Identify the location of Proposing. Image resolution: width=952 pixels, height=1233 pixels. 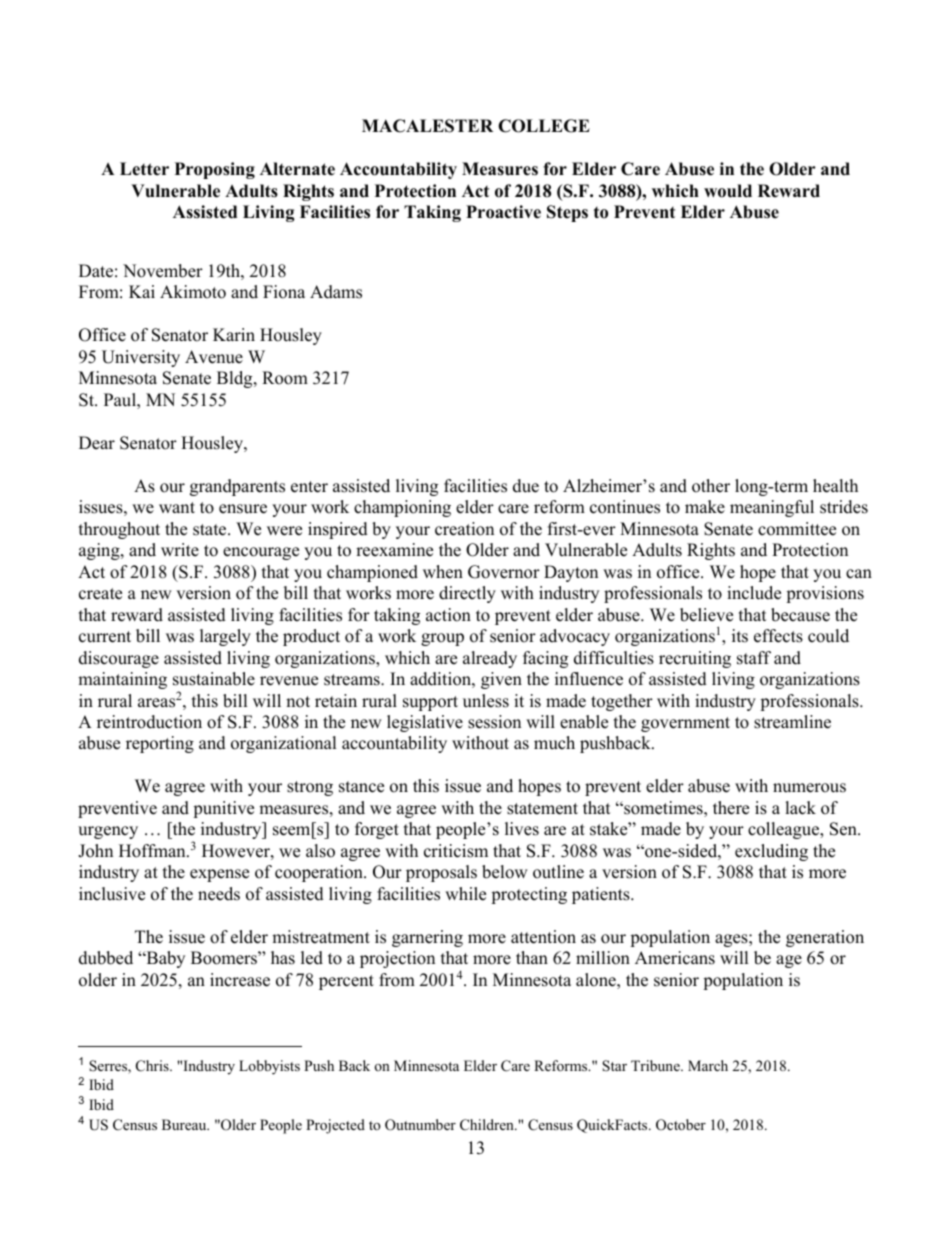
(215, 170).
